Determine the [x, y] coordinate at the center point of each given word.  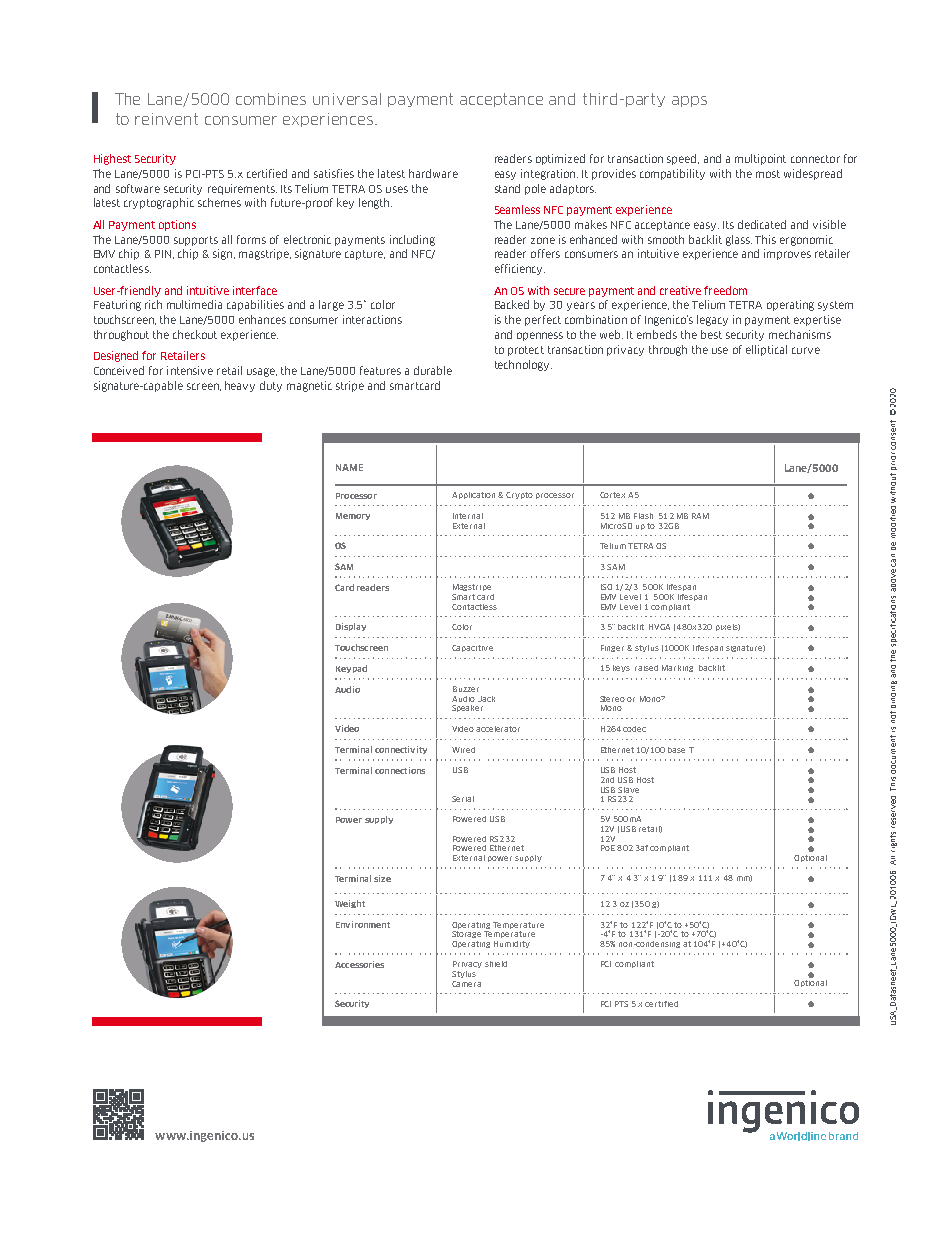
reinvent [166, 119]
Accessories [359, 964]
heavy [240, 386]
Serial [463, 799]
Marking [677, 668]
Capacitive [472, 648]
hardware [433, 173]
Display [351, 627]
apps [689, 101]
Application [475, 495]
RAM [700, 516]
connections [400, 770]
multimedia [194, 304]
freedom [725, 290]
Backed [512, 304]
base [676, 750]
